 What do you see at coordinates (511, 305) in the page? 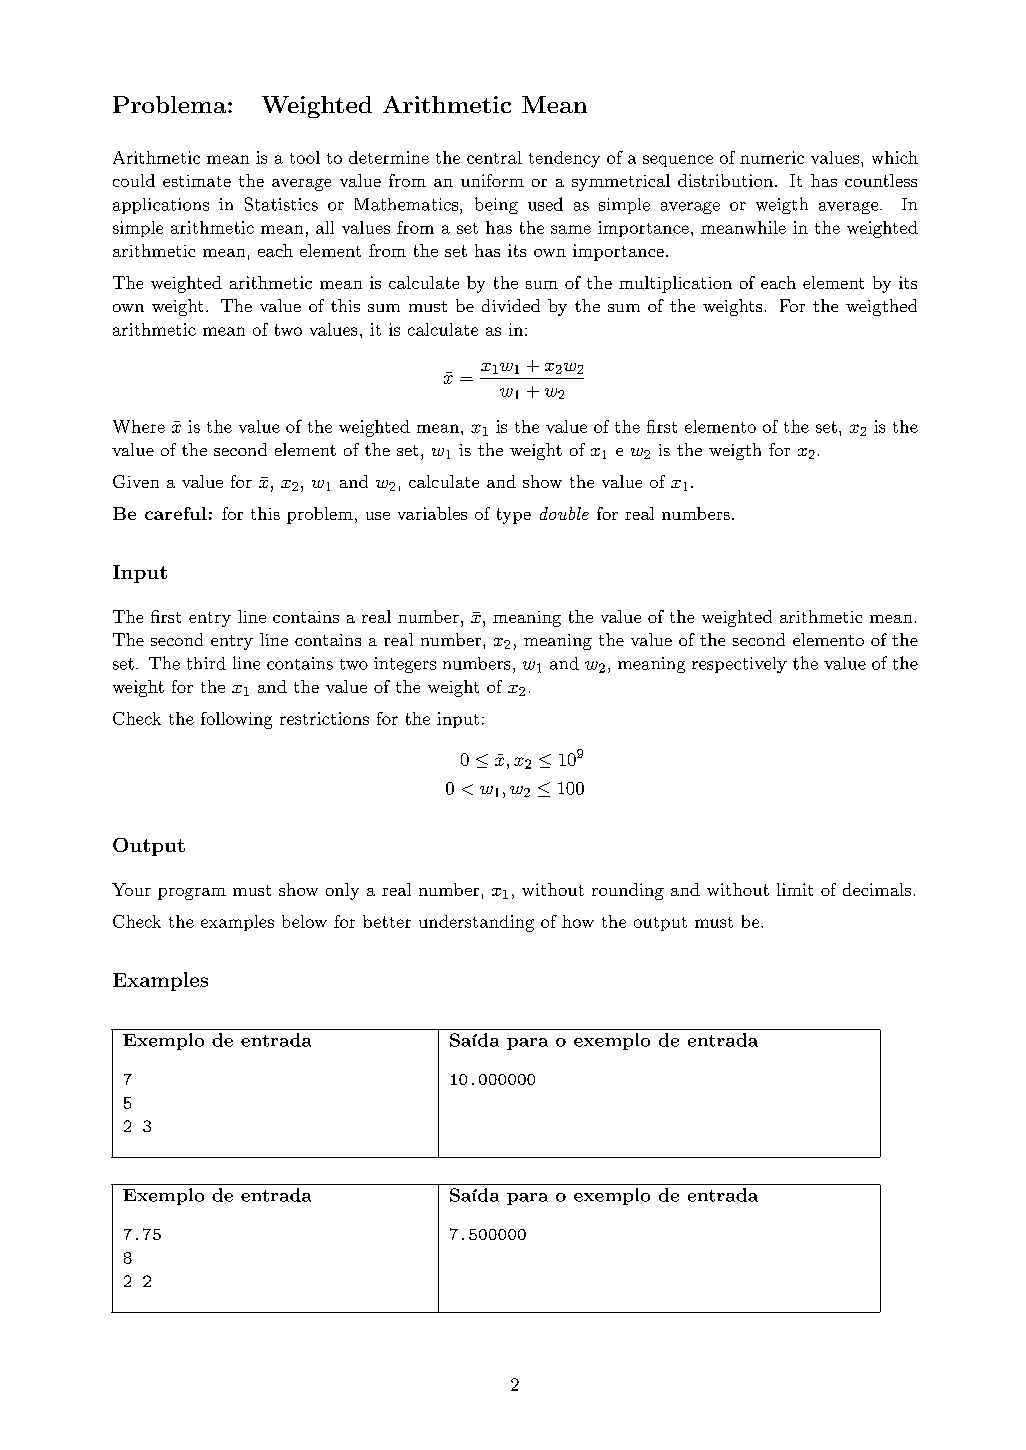
I see `divided` at bounding box center [511, 305].
